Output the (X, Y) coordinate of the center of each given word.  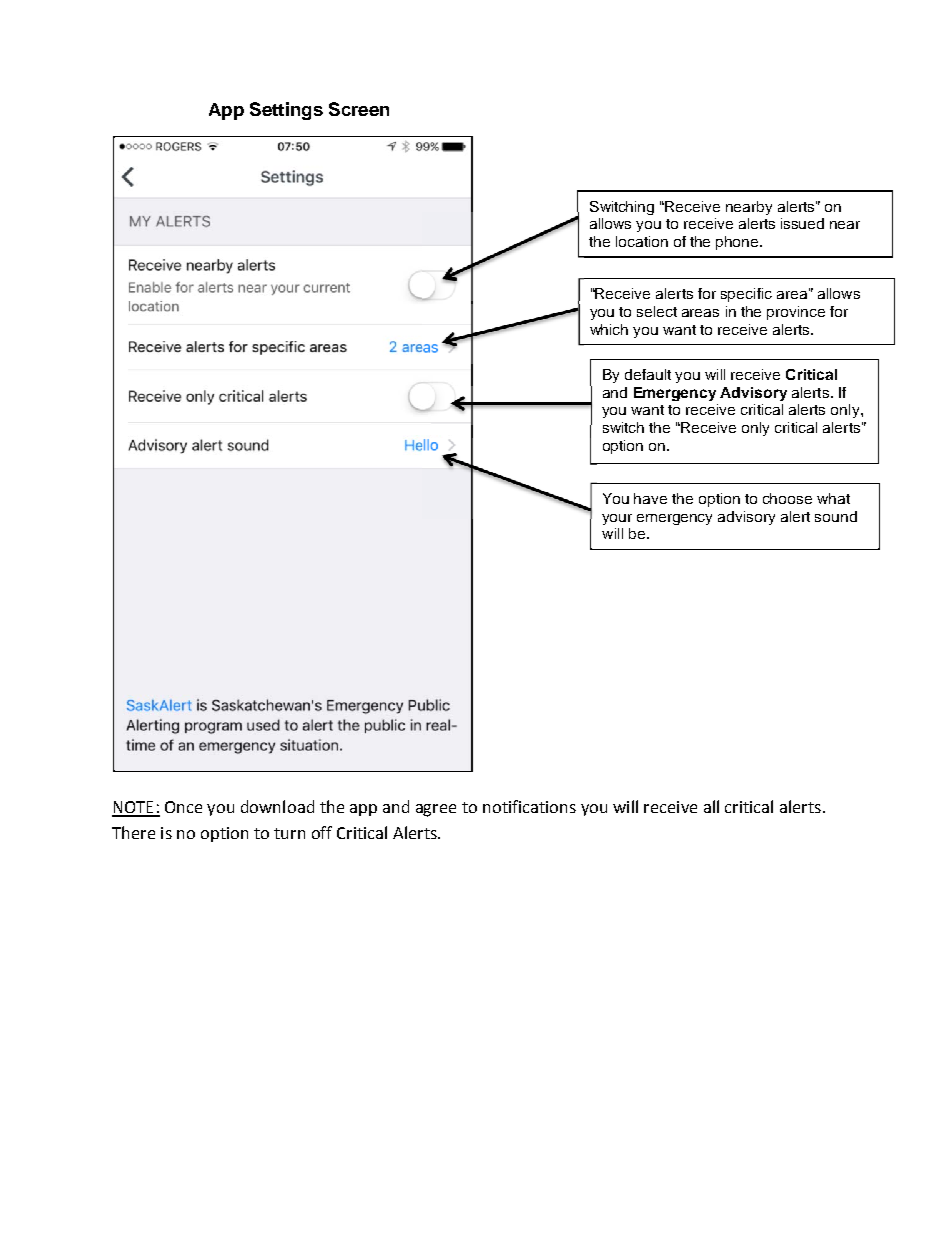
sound (836, 516)
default (648, 374)
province (796, 313)
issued (802, 223)
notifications (529, 806)
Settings (286, 111)
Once (183, 807)
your (617, 519)
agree (436, 810)
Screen (359, 109)
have (650, 498)
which (609, 329)
